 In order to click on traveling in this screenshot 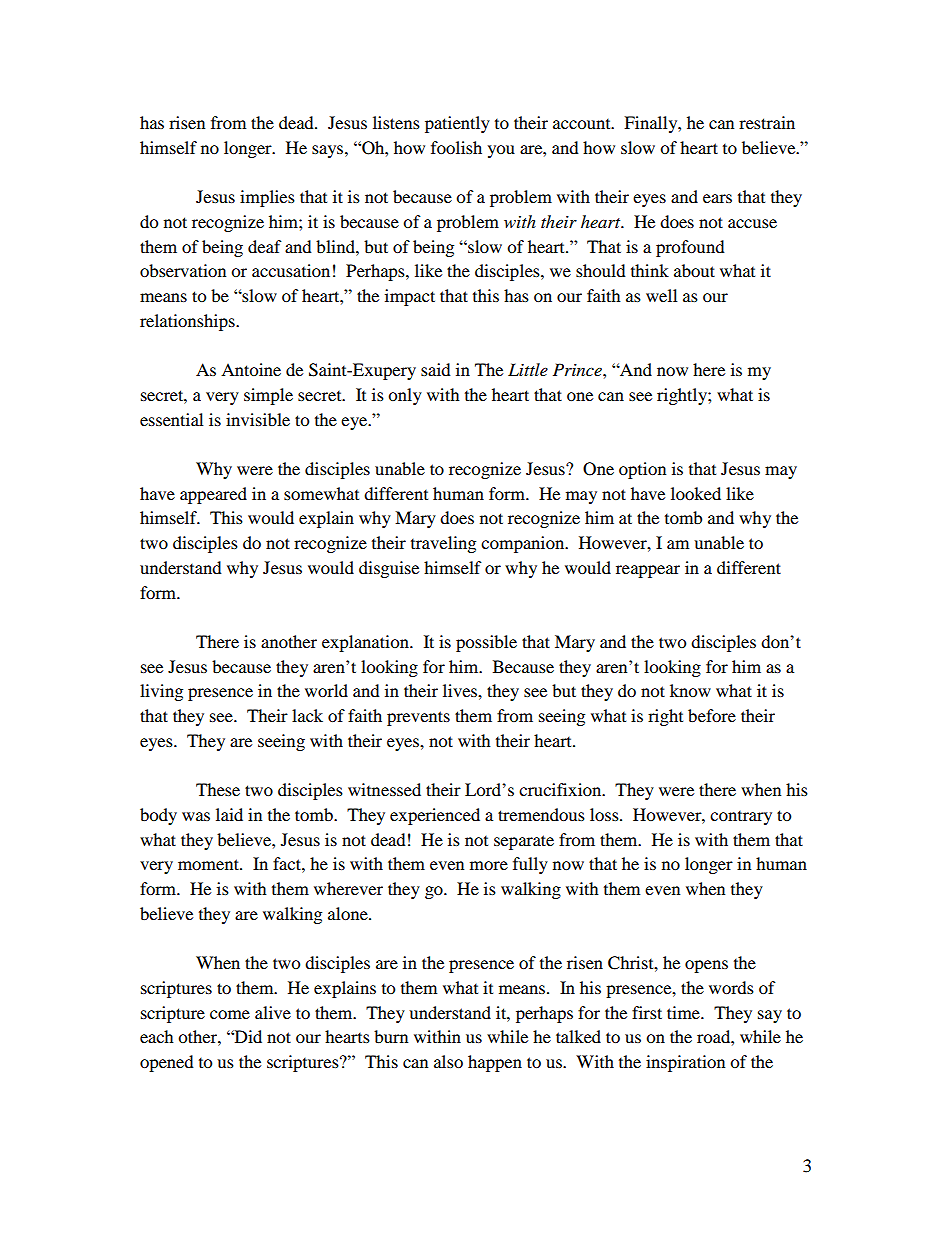, I will do `click(443, 544)`.
